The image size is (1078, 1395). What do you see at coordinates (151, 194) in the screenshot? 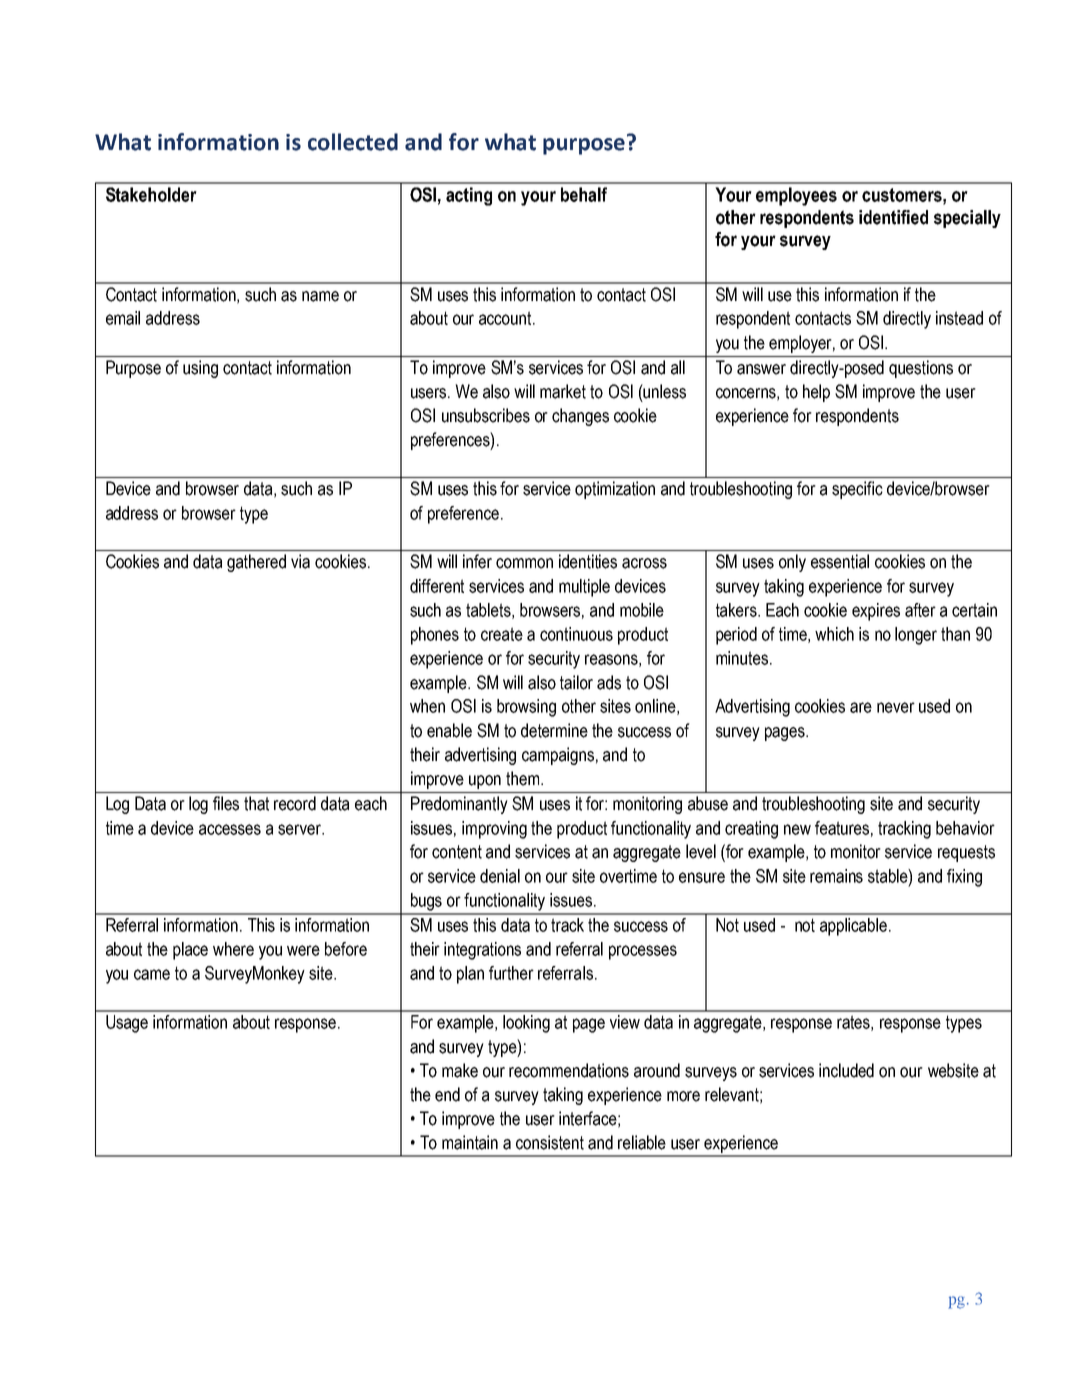
I see `Stakeholder` at bounding box center [151, 194].
